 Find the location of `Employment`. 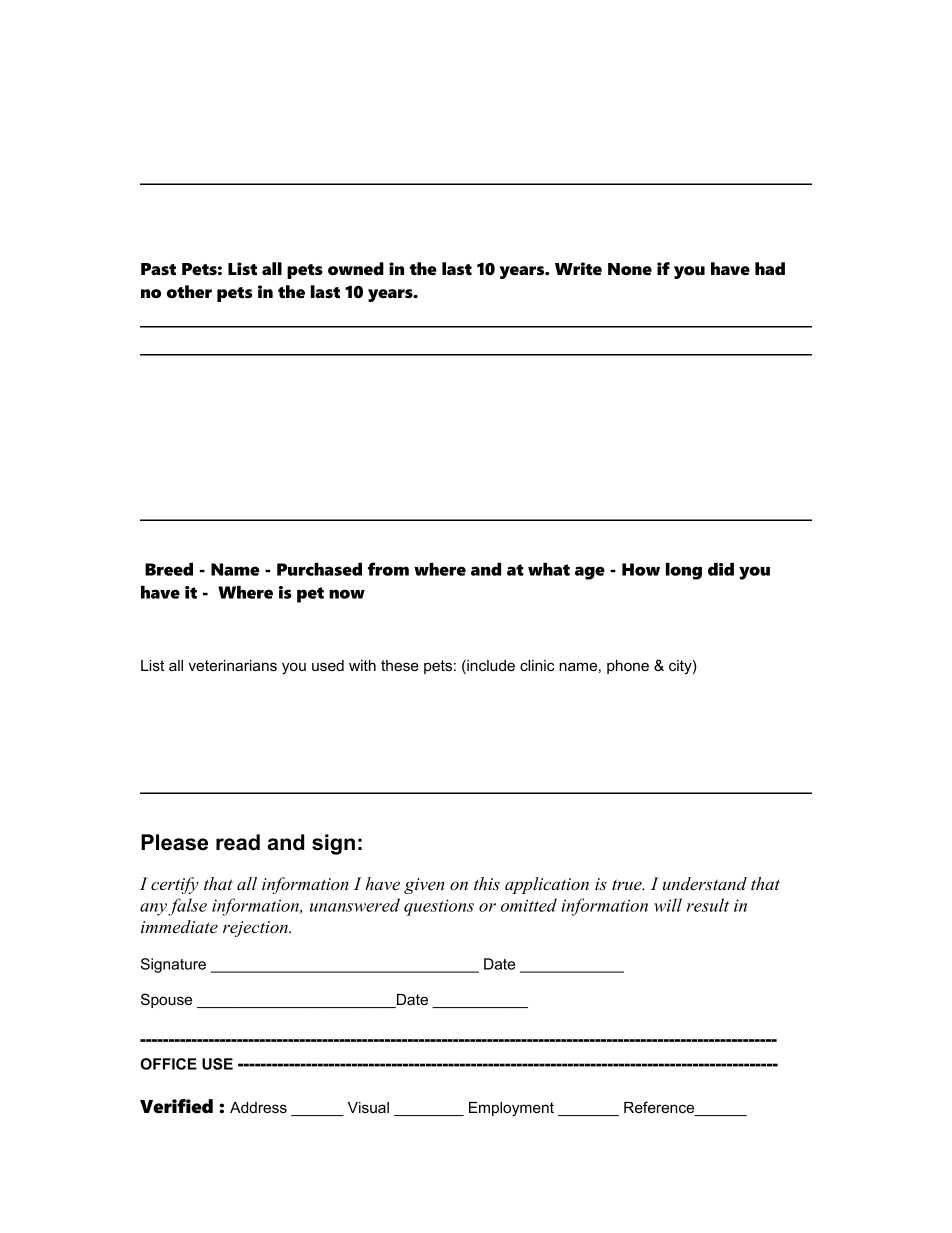

Employment is located at coordinates (511, 1109).
